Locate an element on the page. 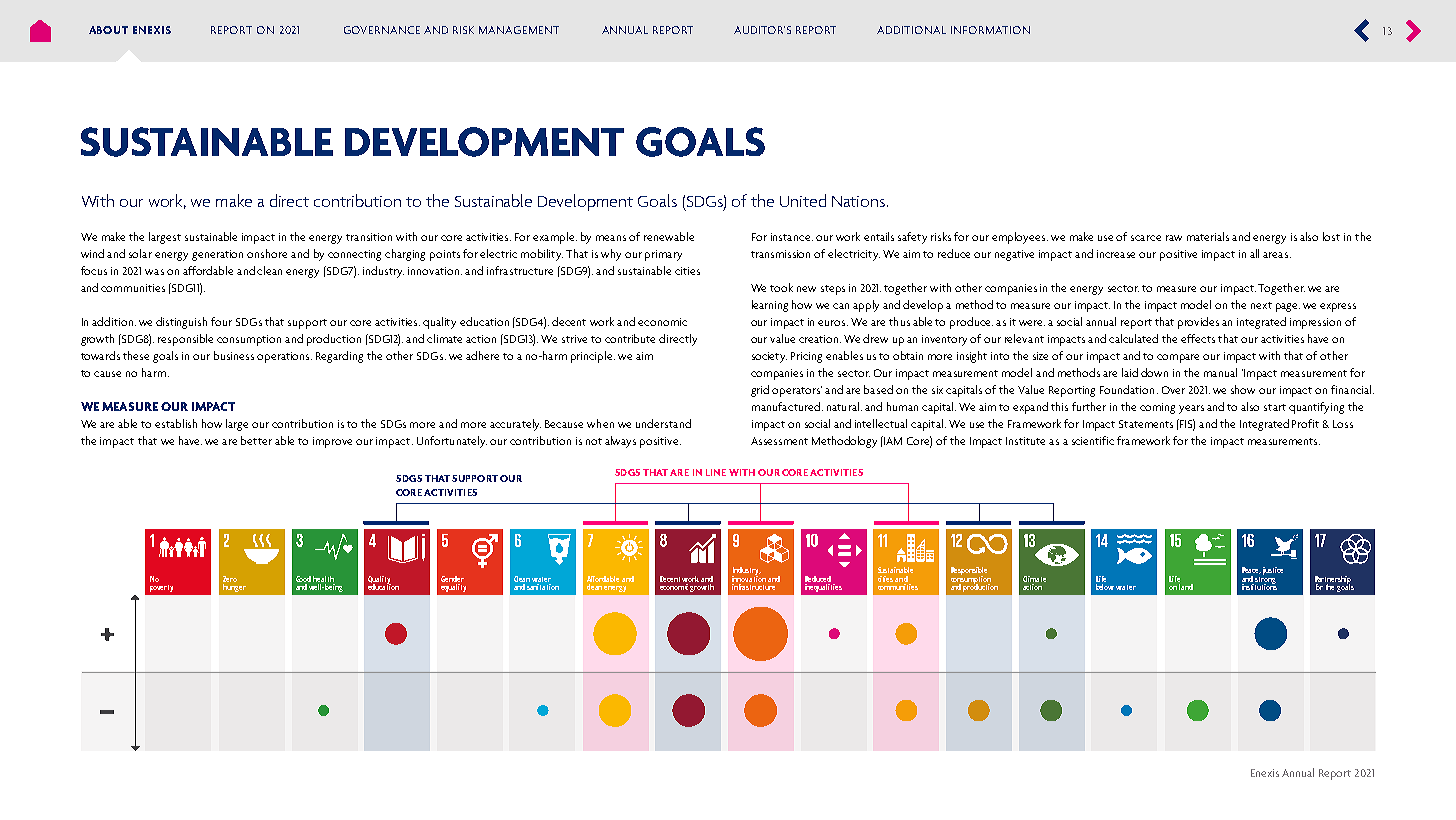 This image has width=1456, height=820. sanitation is located at coordinates (542, 585).
